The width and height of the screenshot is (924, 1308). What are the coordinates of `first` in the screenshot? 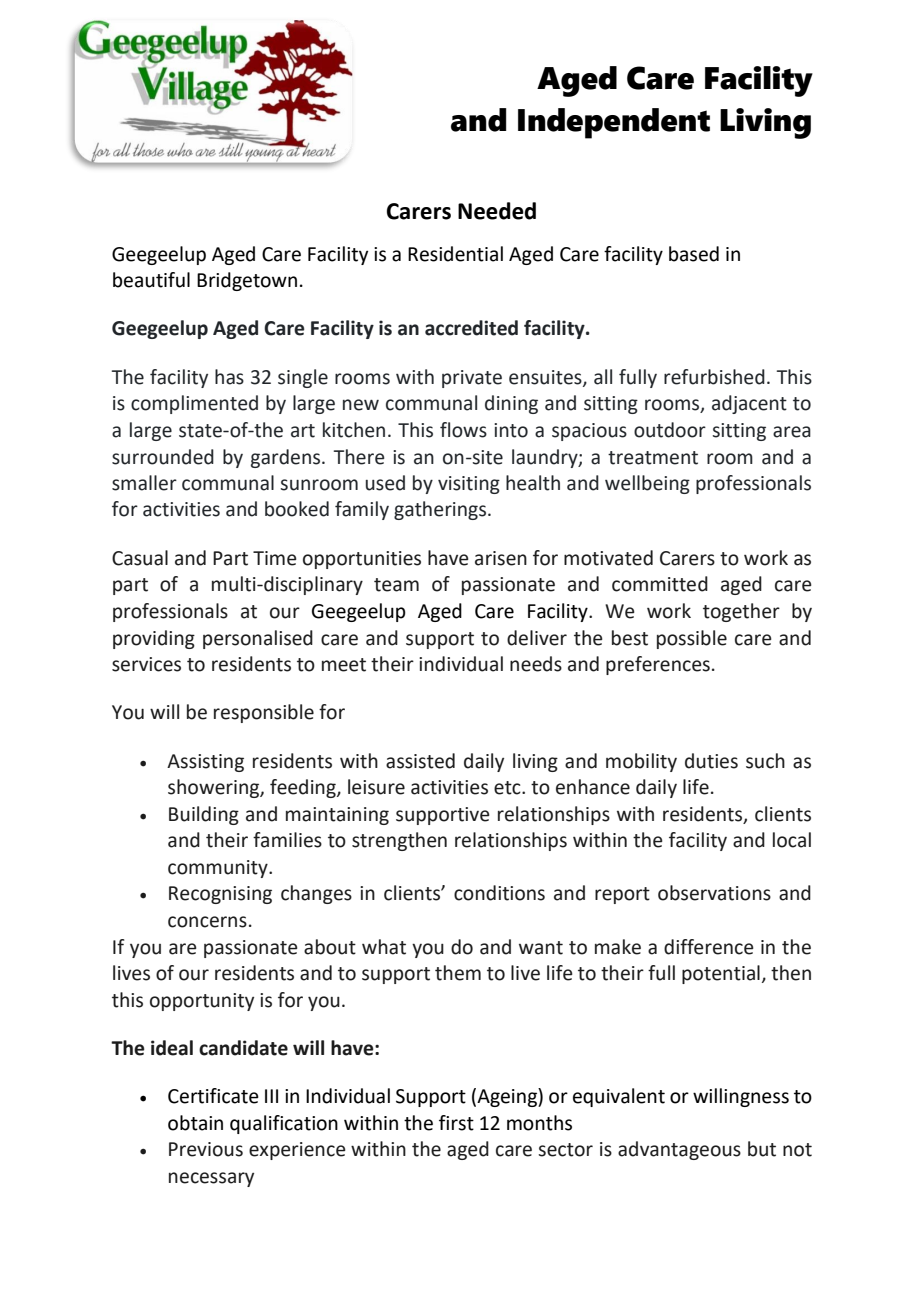 It's located at (456, 1123).
